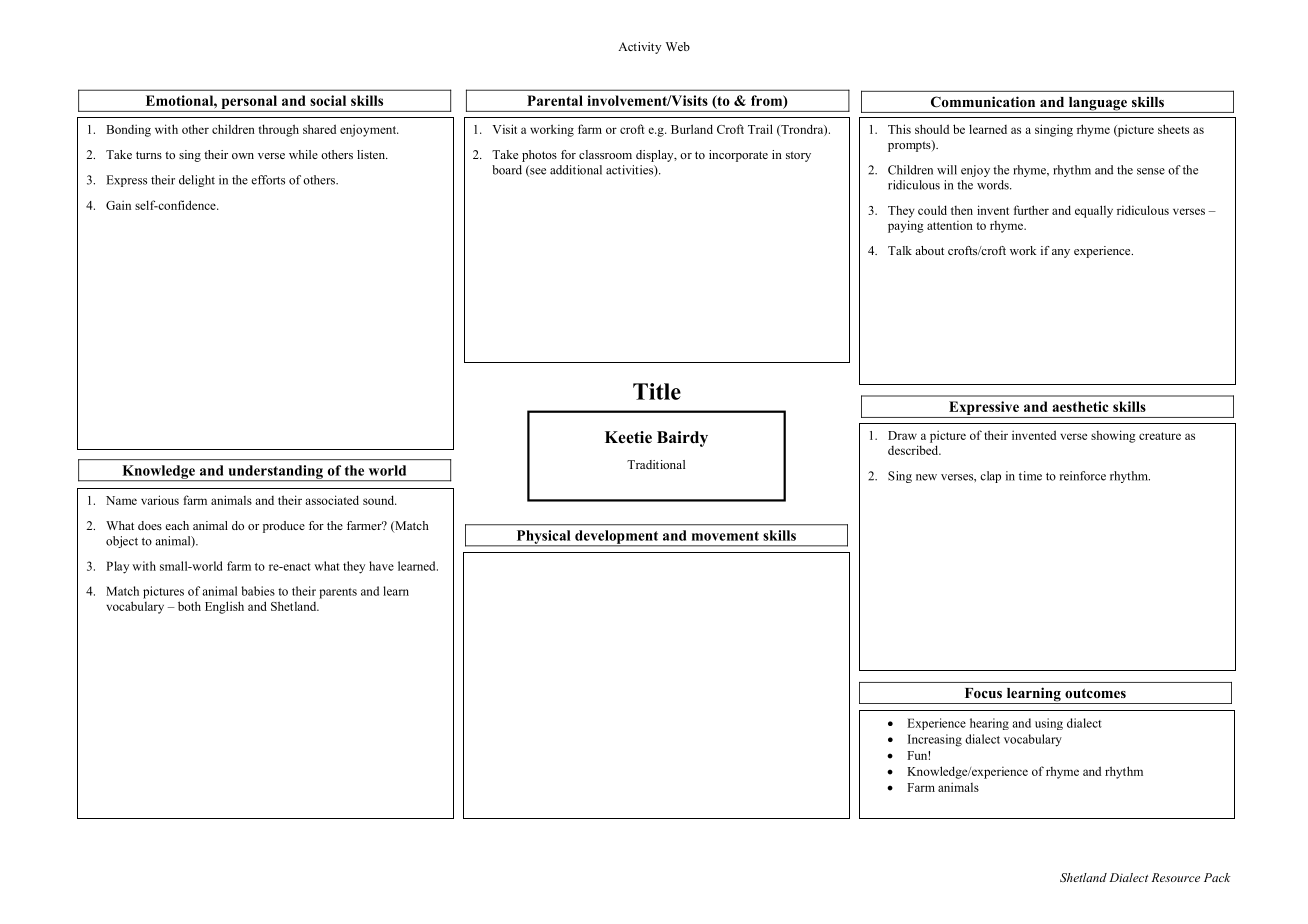 The image size is (1308, 924). Describe the element at coordinates (1083, 476) in the image. I see `reinforce` at that location.
